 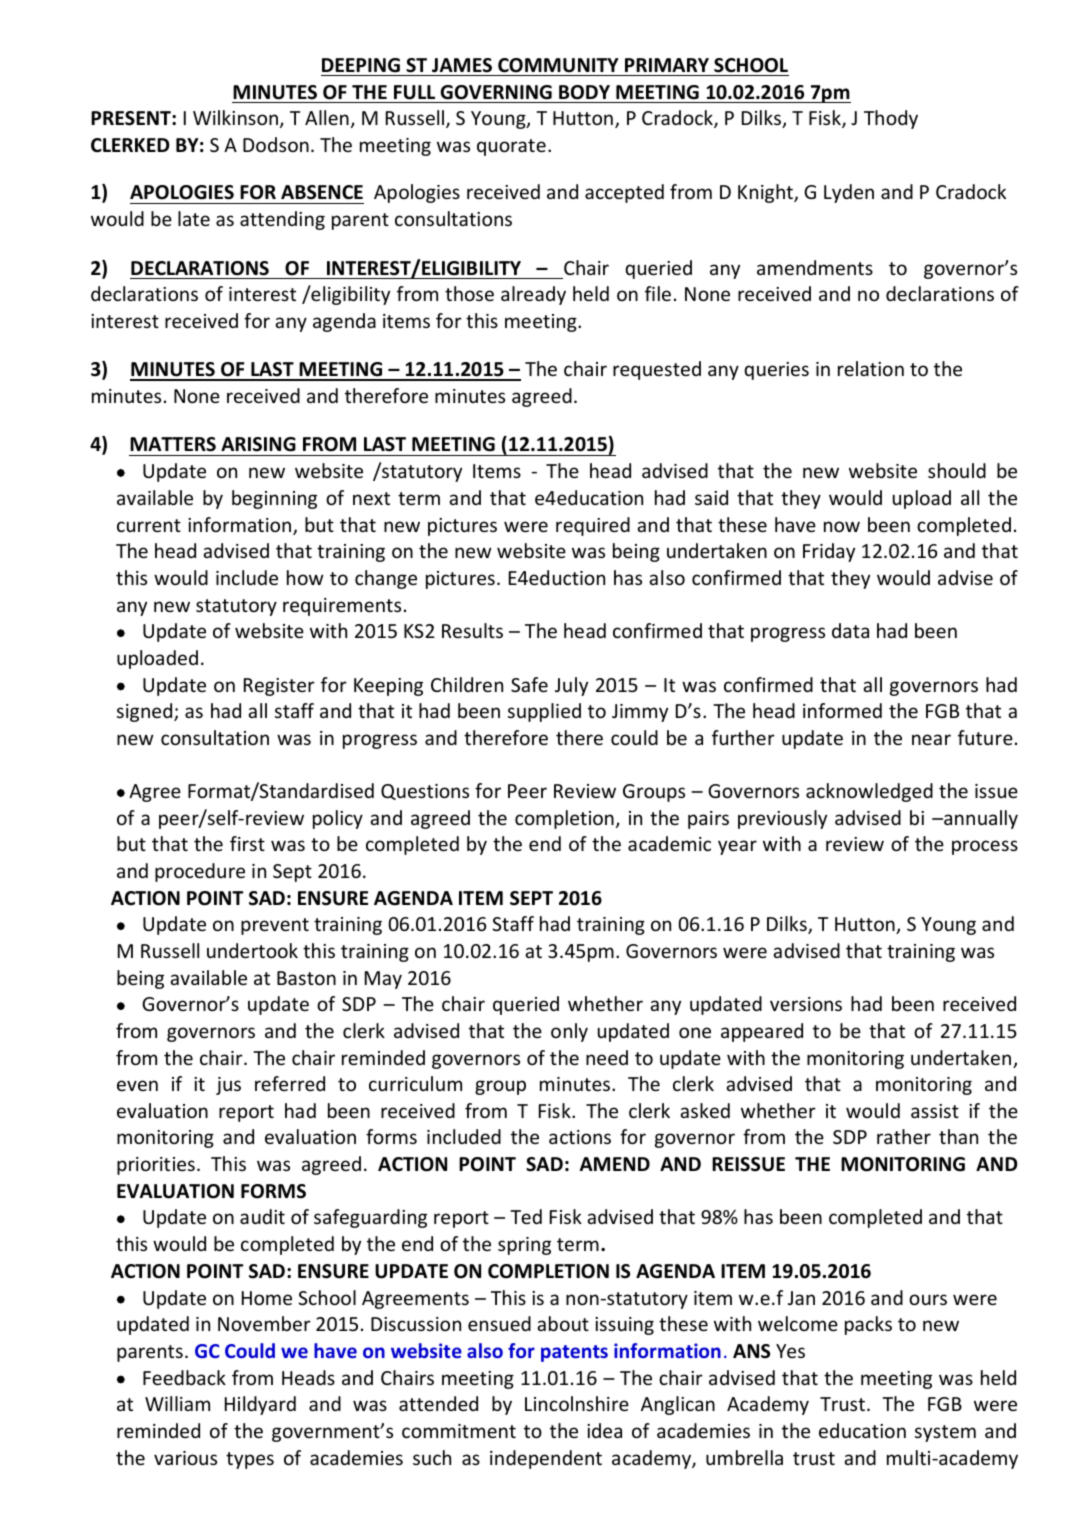 I want to click on jus, so click(x=228, y=1086).
